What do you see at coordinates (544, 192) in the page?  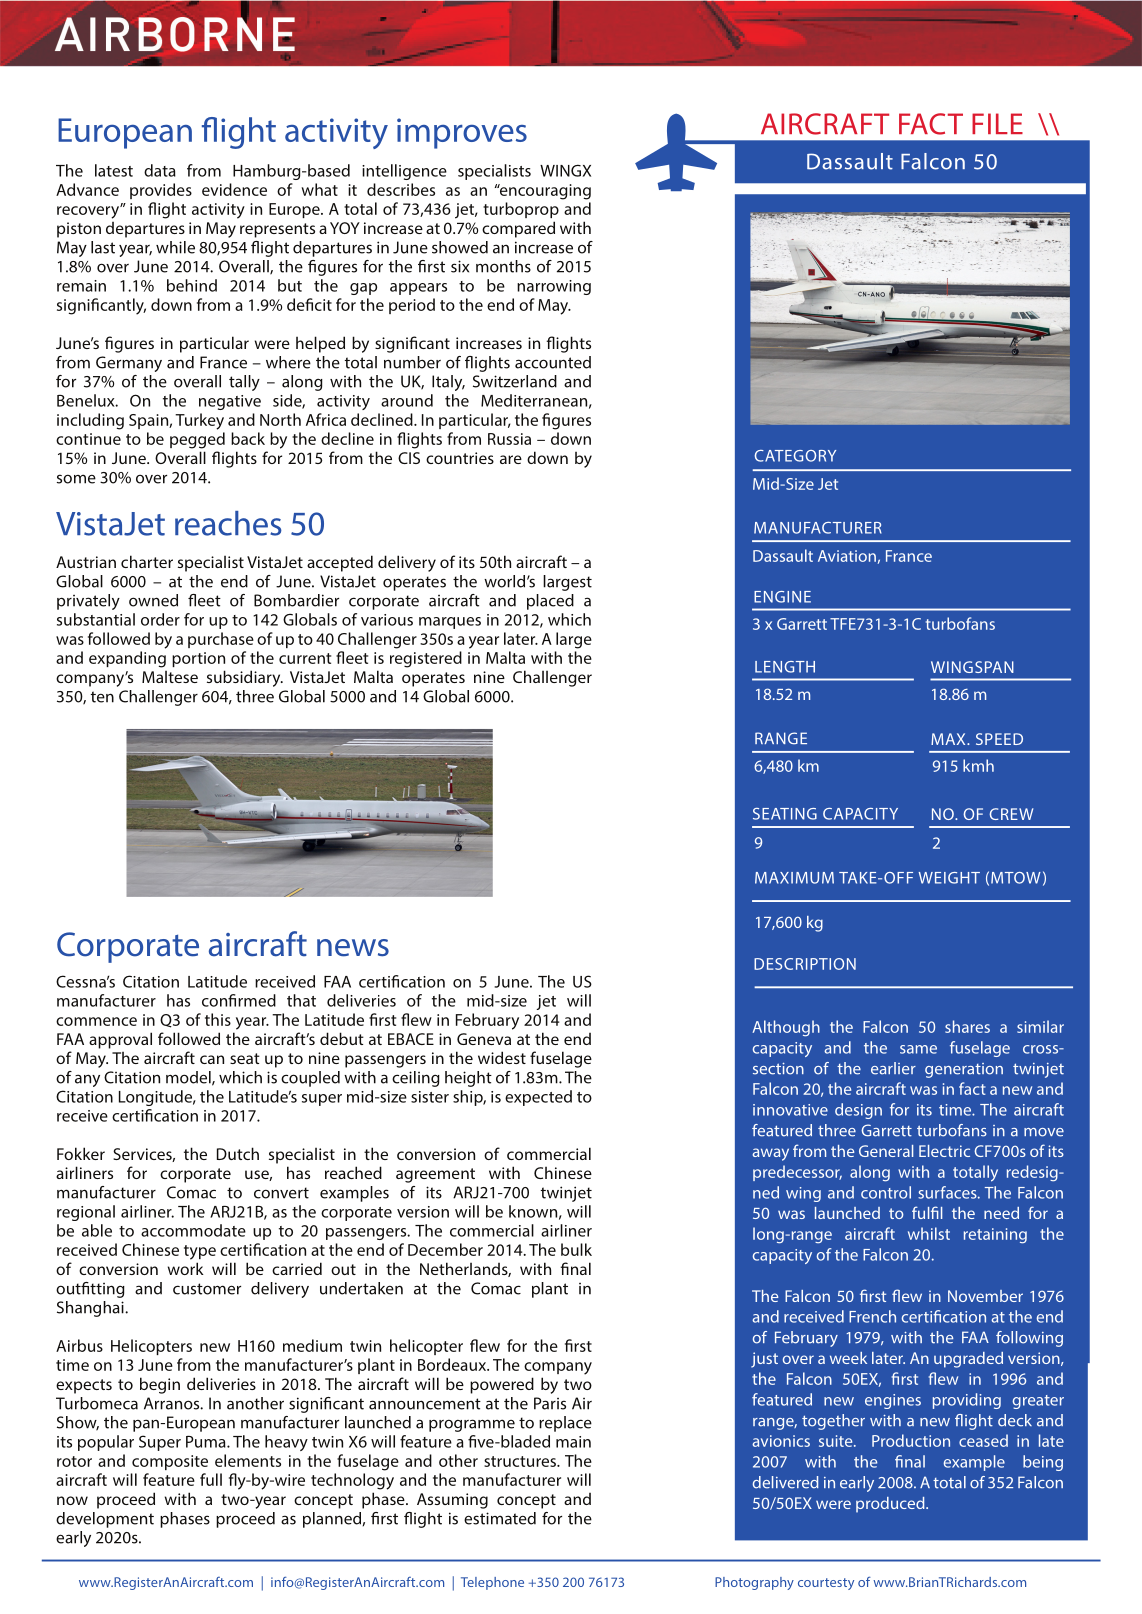 I see `encouraging` at bounding box center [544, 192].
